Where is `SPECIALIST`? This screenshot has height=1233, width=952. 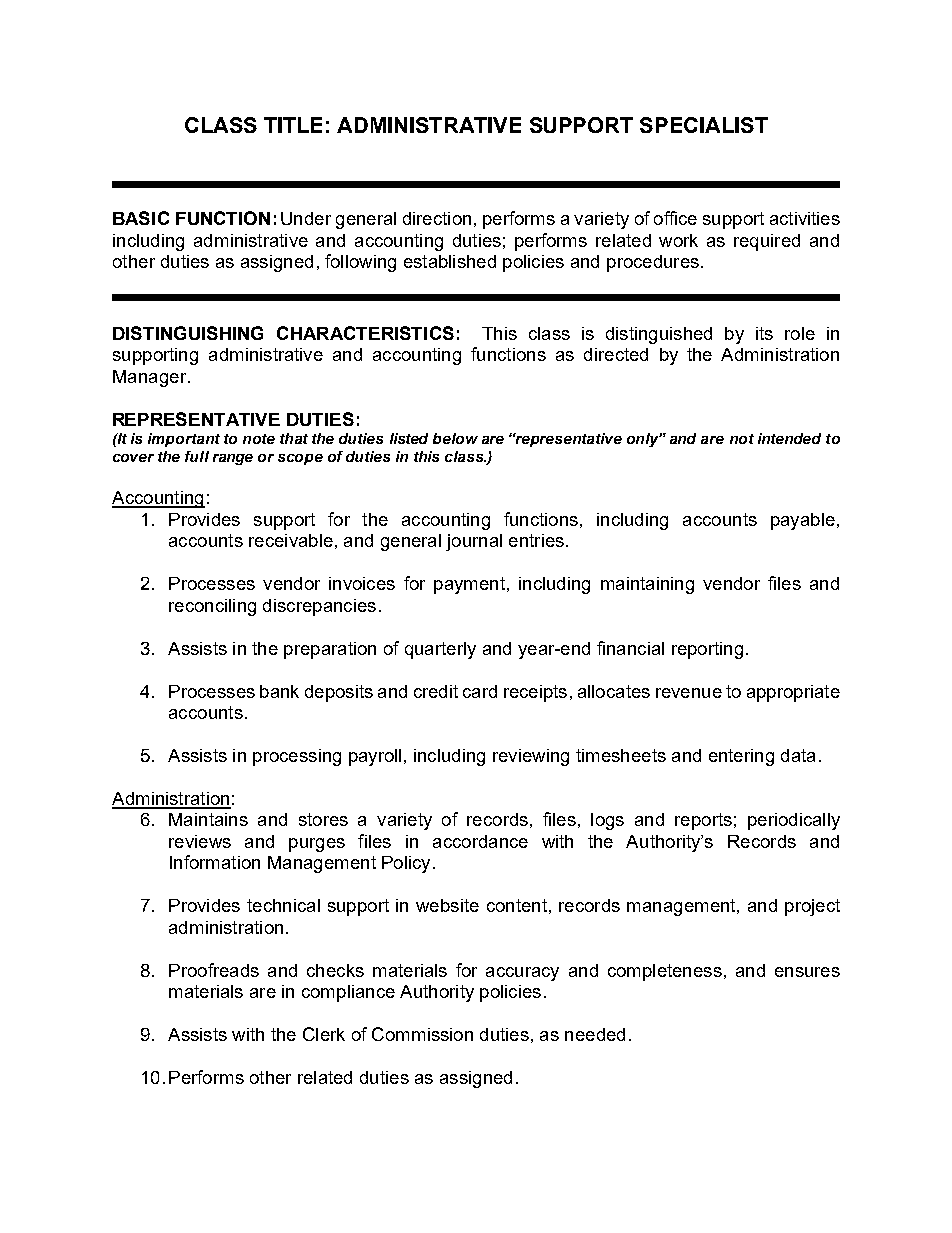
SPECIALIST is located at coordinates (704, 125).
